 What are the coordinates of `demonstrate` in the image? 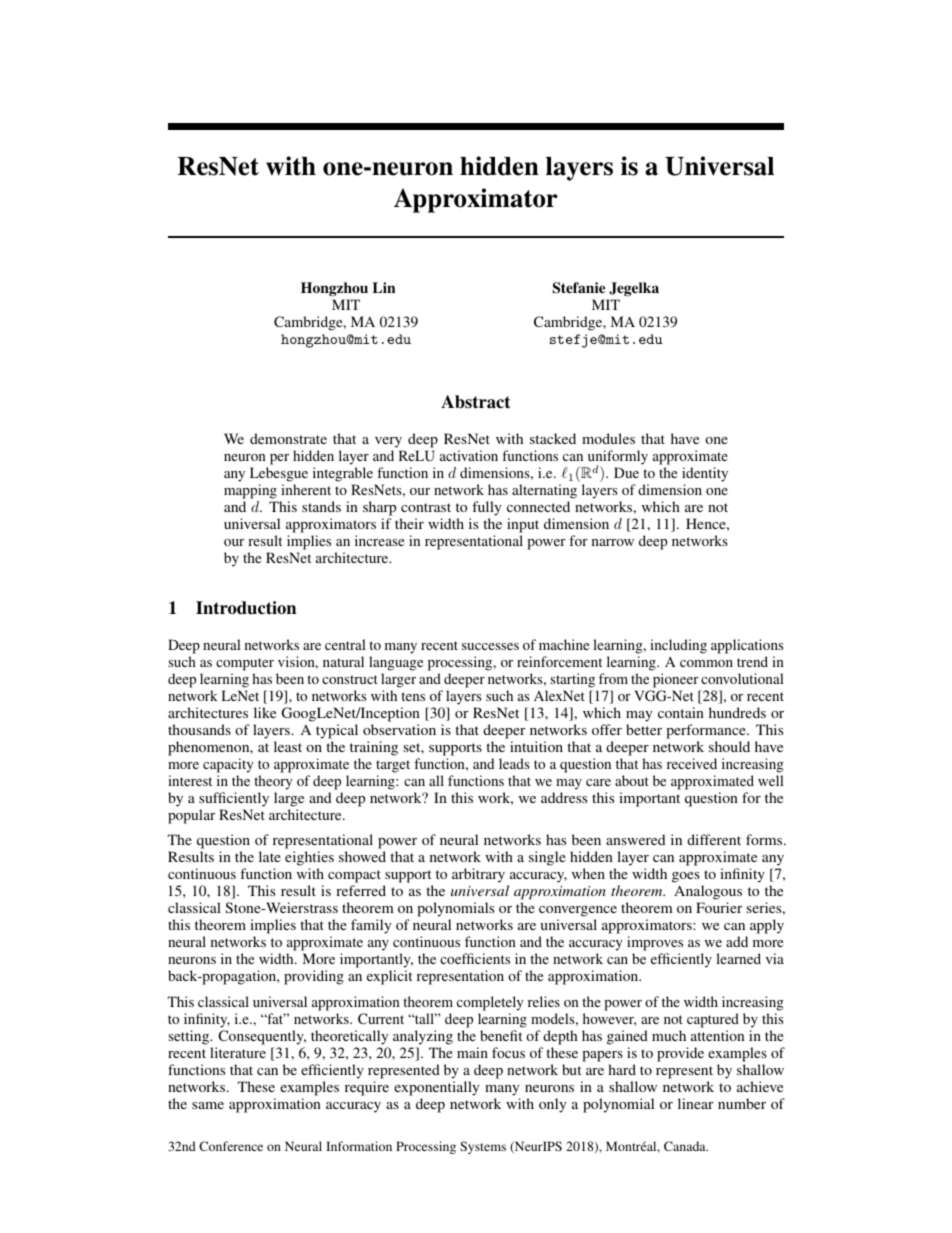 It's located at (288, 438).
